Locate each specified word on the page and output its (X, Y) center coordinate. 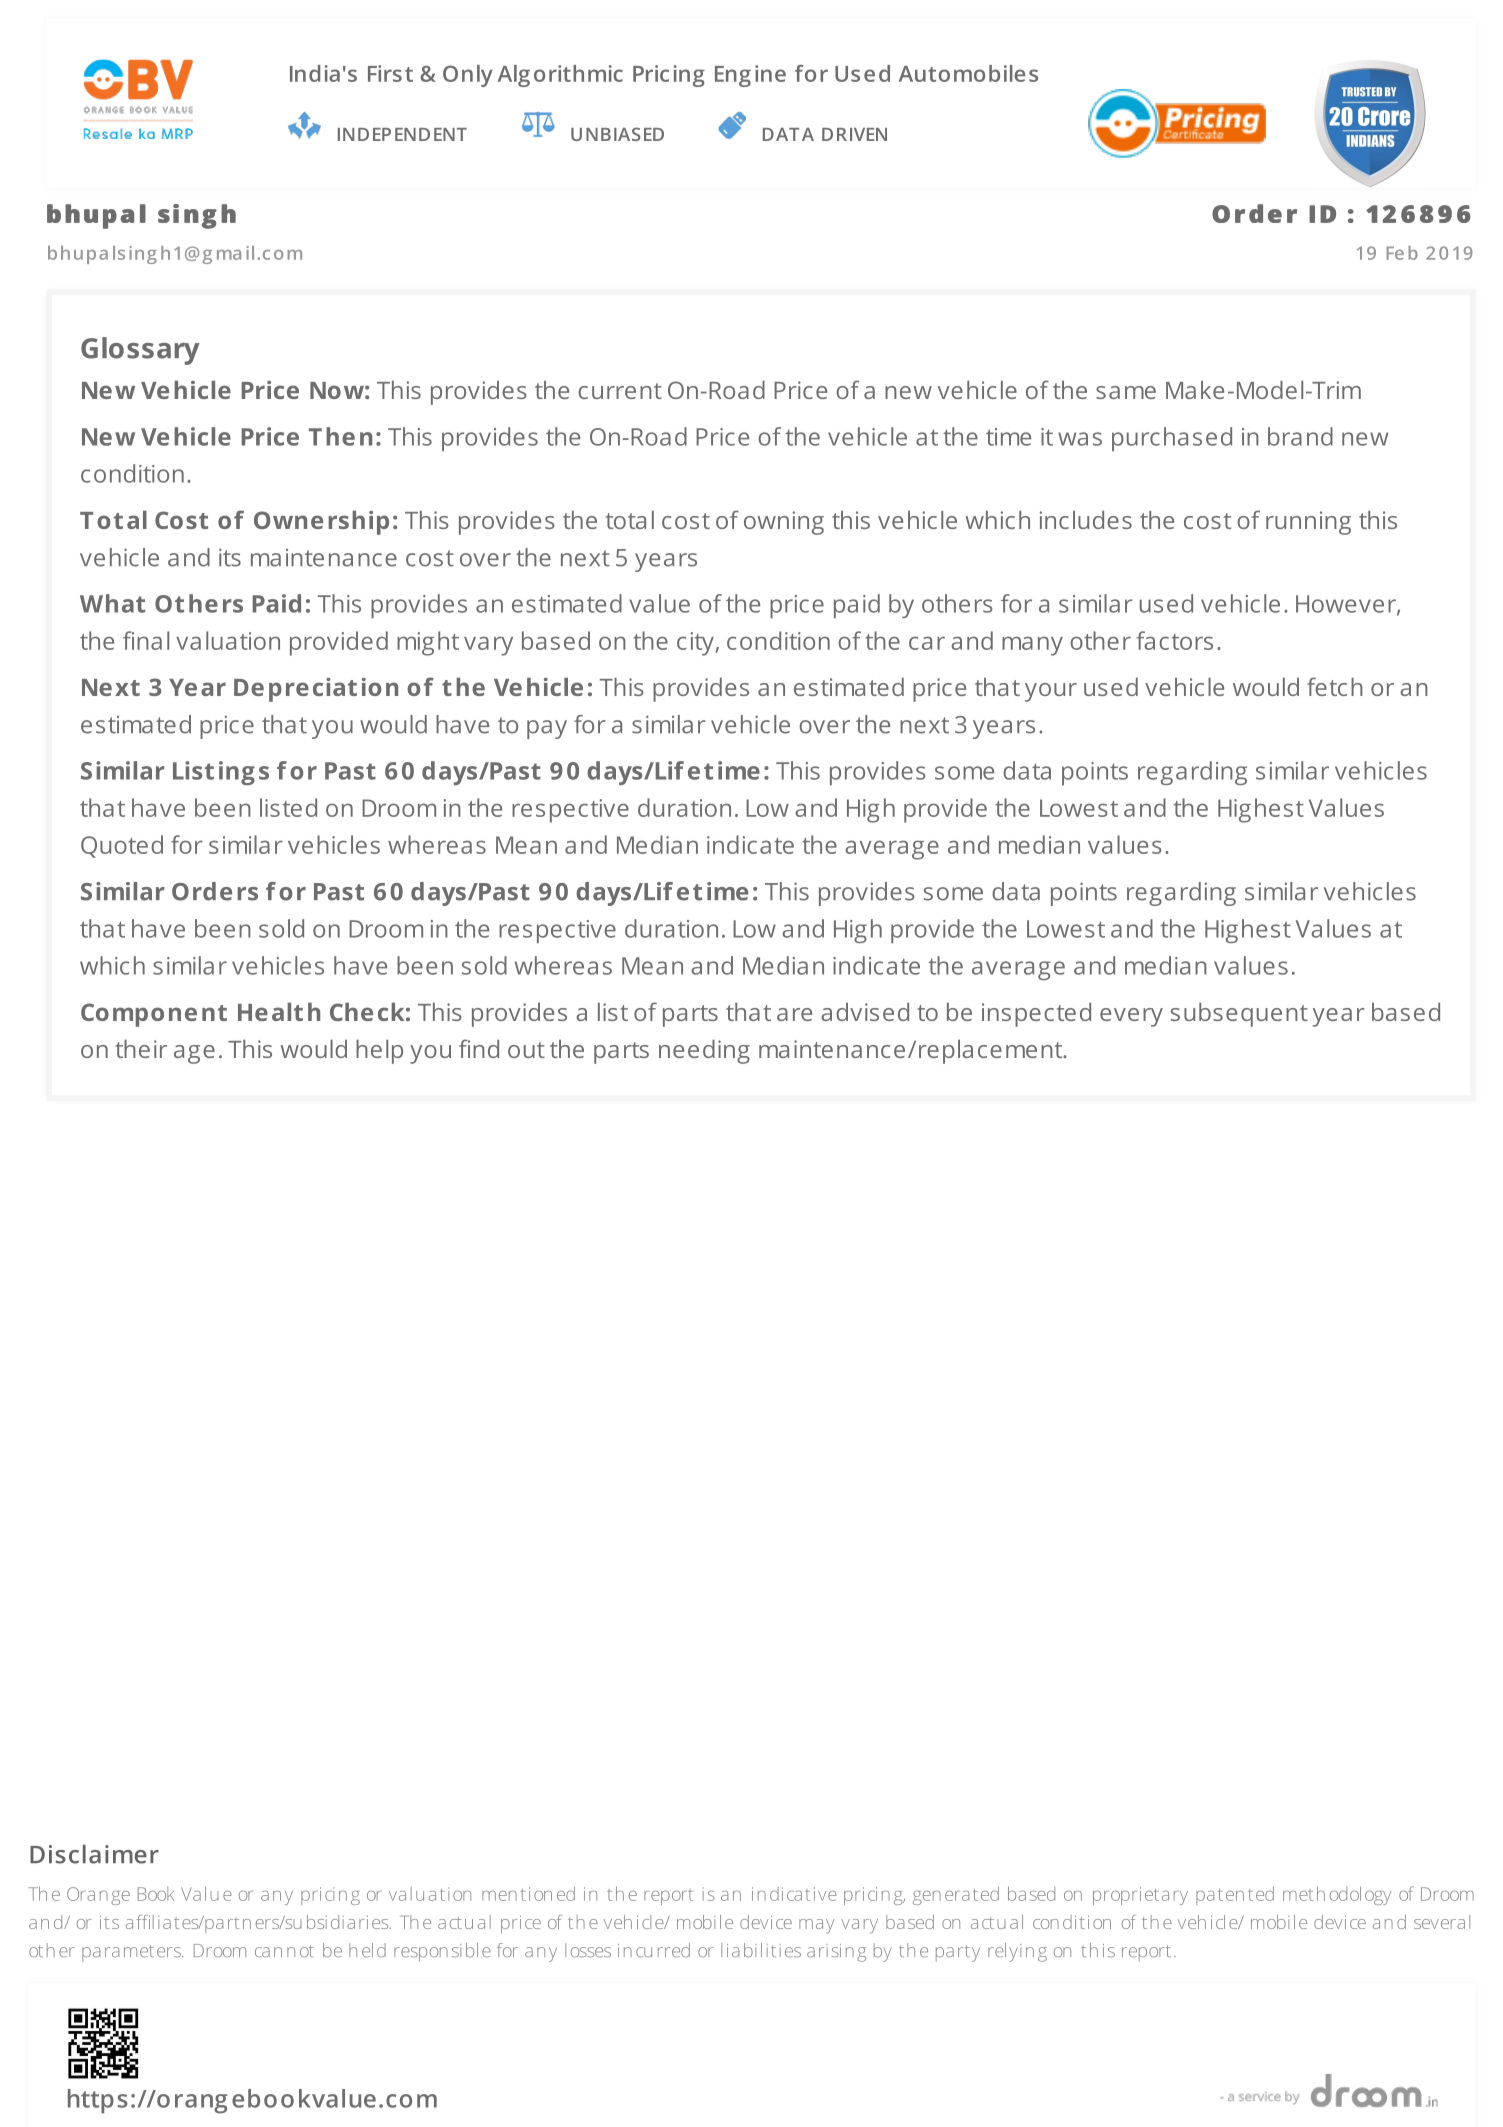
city (696, 644)
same (1126, 392)
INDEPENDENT (402, 134)
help (379, 1052)
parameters (132, 1953)
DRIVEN (854, 134)
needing (704, 1052)
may (817, 1926)
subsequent (1239, 1015)
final (146, 640)
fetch (1335, 686)
